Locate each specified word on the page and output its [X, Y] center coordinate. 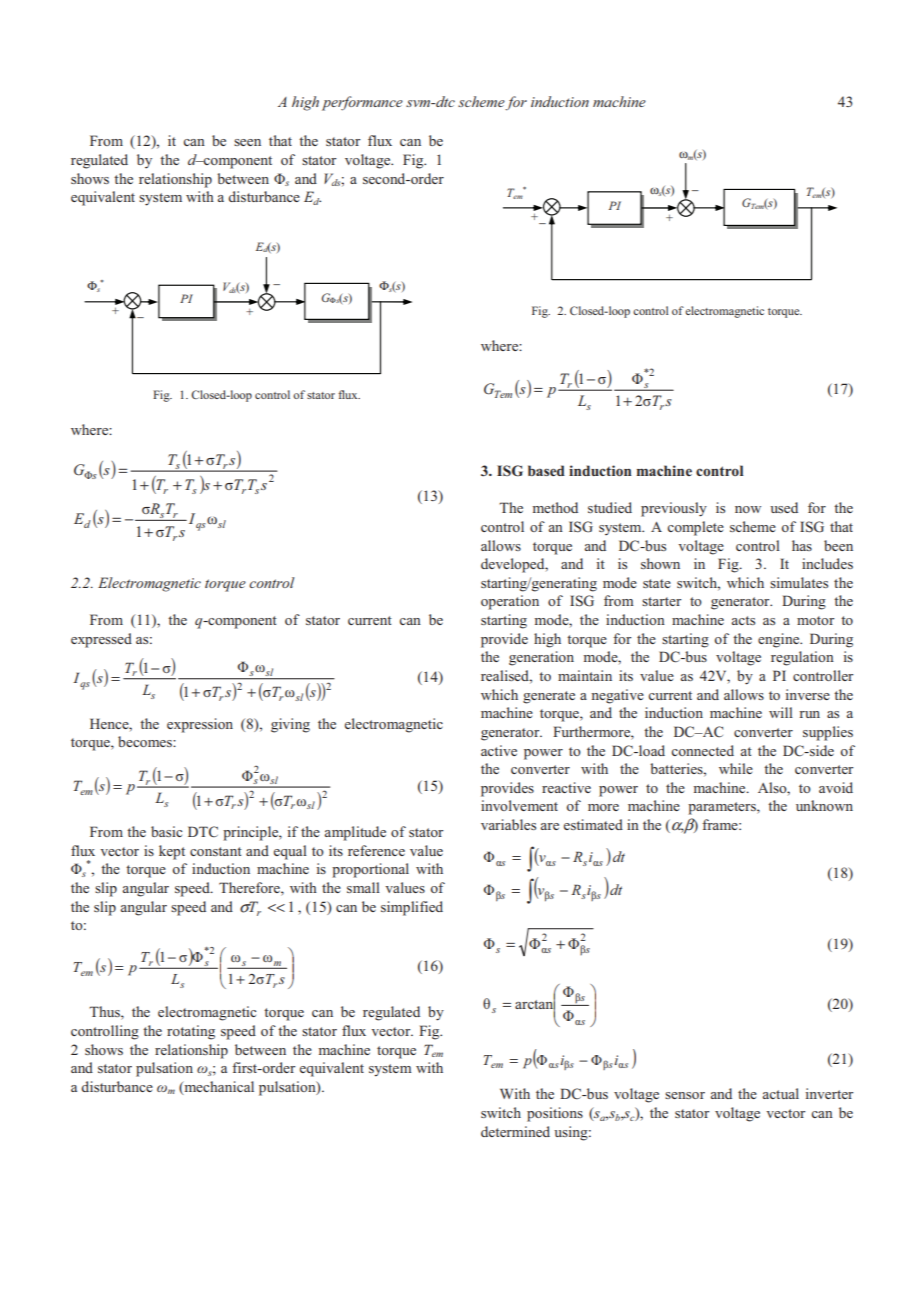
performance [362, 103]
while [736, 768]
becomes [146, 741]
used [784, 507]
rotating [191, 1032]
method [555, 507]
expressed [101, 640]
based [546, 470]
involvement [519, 805]
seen [247, 142]
